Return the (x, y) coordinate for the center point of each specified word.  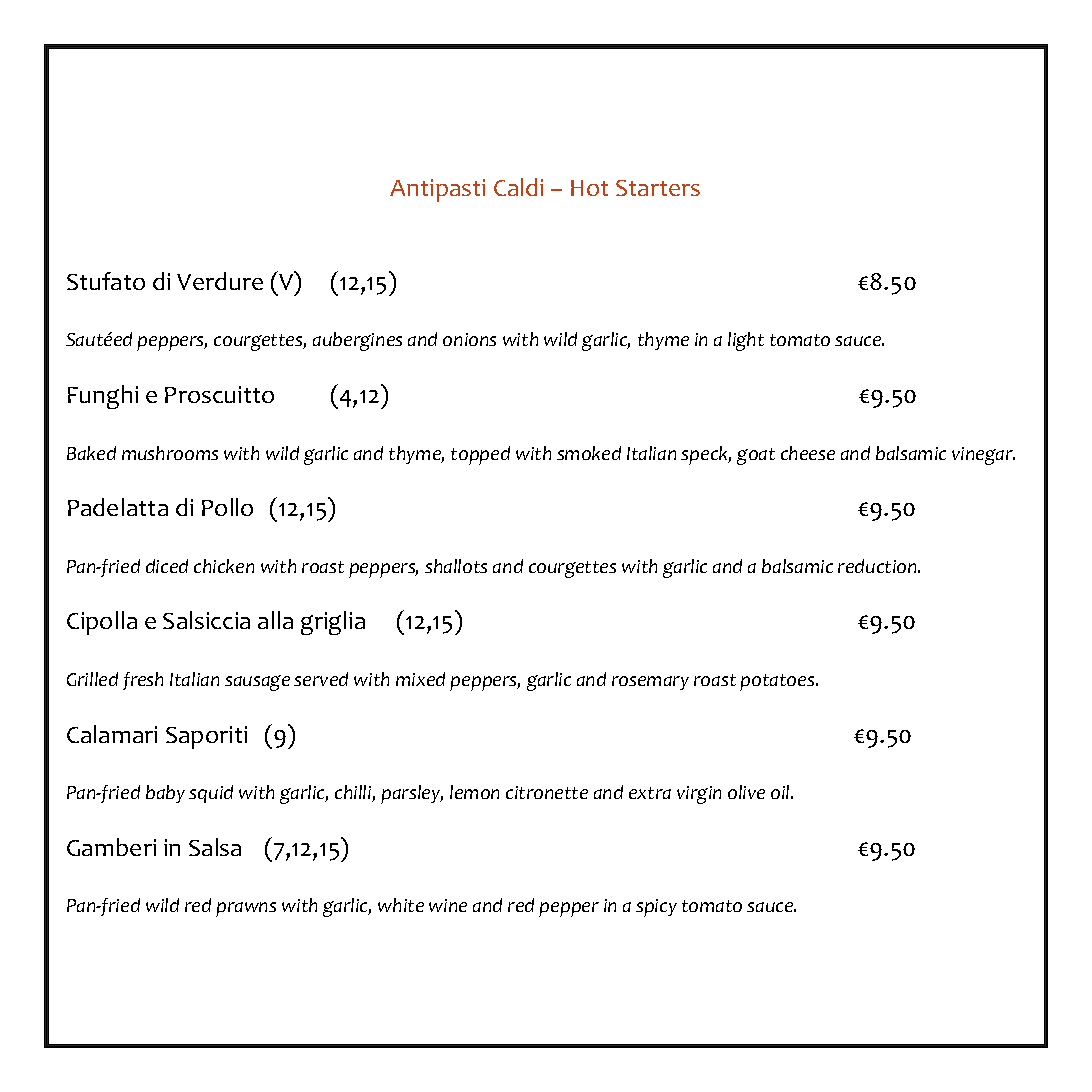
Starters (658, 188)
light (746, 341)
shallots (456, 566)
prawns (246, 909)
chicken (224, 566)
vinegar (983, 456)
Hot (589, 188)
